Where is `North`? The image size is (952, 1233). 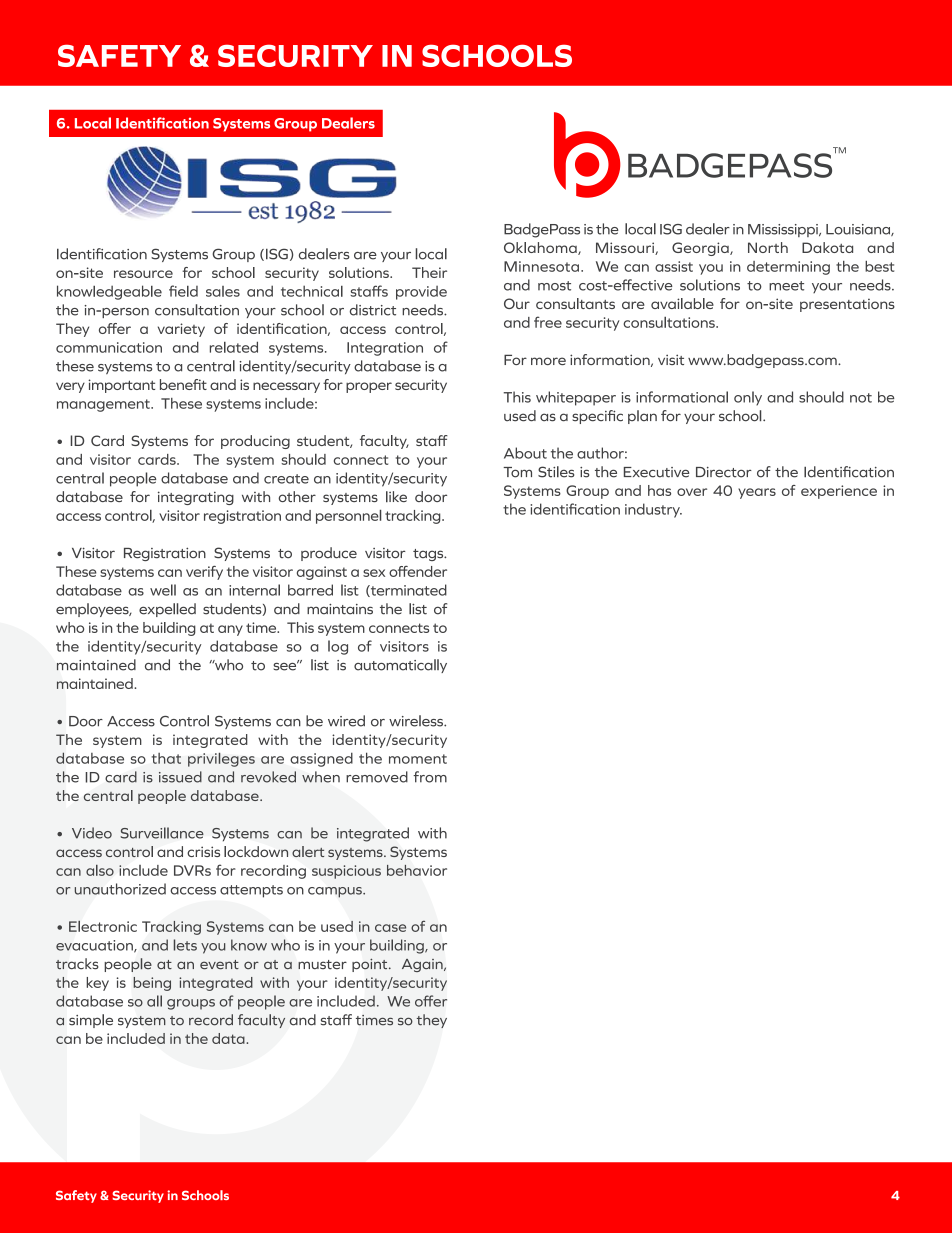
North is located at coordinates (768, 247).
